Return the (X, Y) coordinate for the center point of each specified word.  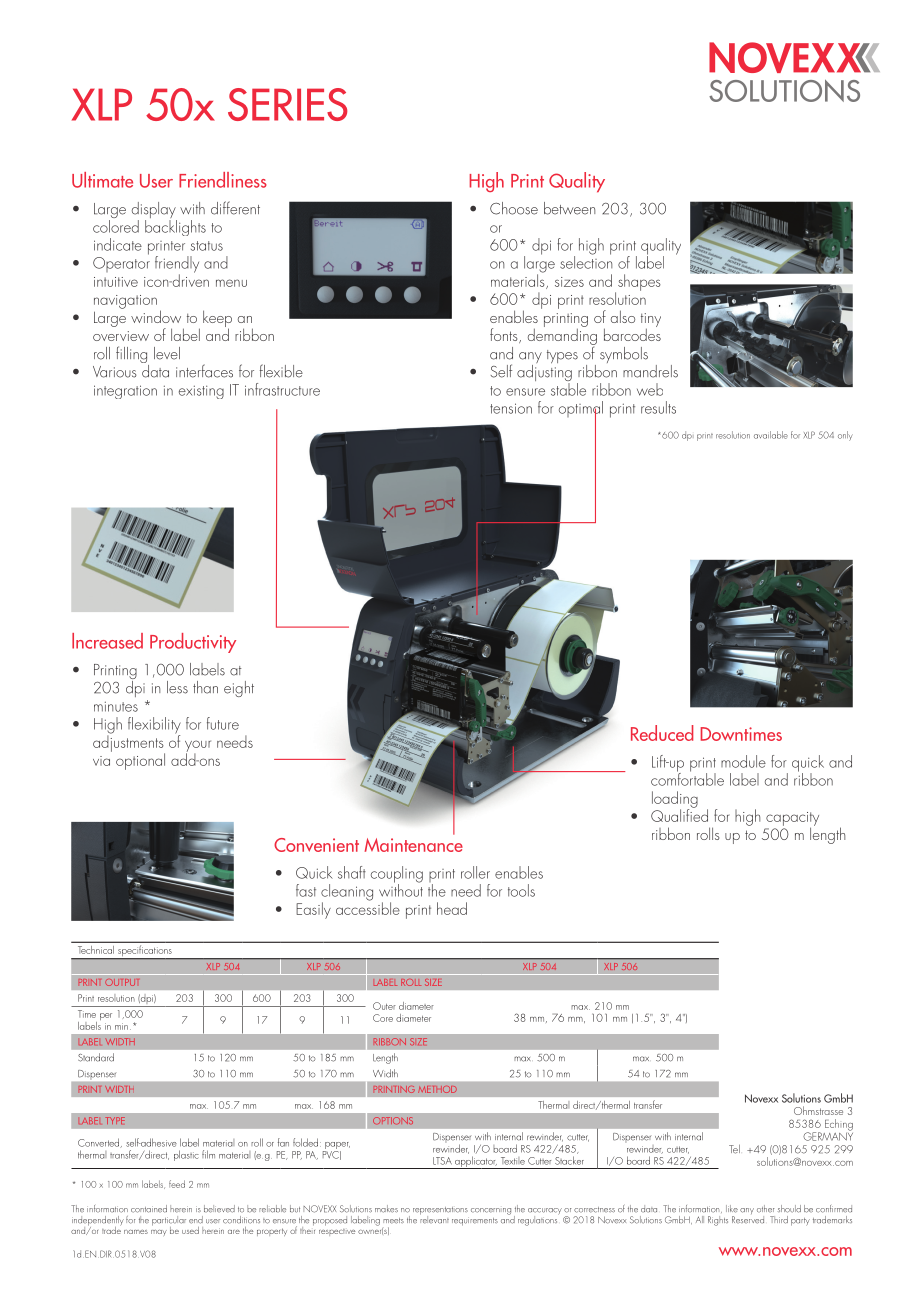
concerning (491, 1211)
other (765, 1209)
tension (511, 408)
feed (177, 1184)
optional (140, 761)
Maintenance (414, 845)
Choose (514, 208)
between (569, 208)
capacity (792, 820)
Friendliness (223, 180)
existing (201, 392)
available (771, 435)
